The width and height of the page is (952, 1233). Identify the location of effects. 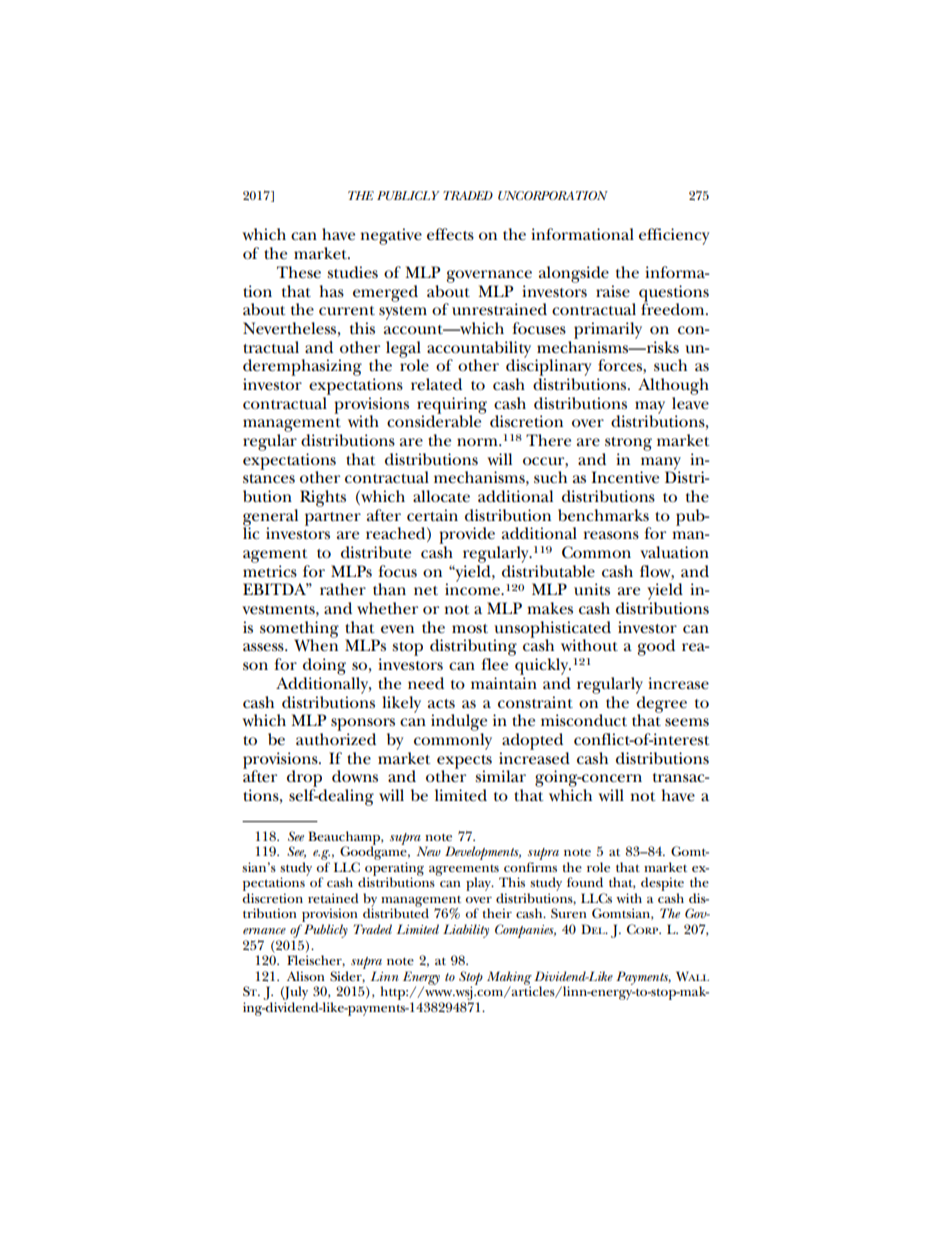
(450, 234).
